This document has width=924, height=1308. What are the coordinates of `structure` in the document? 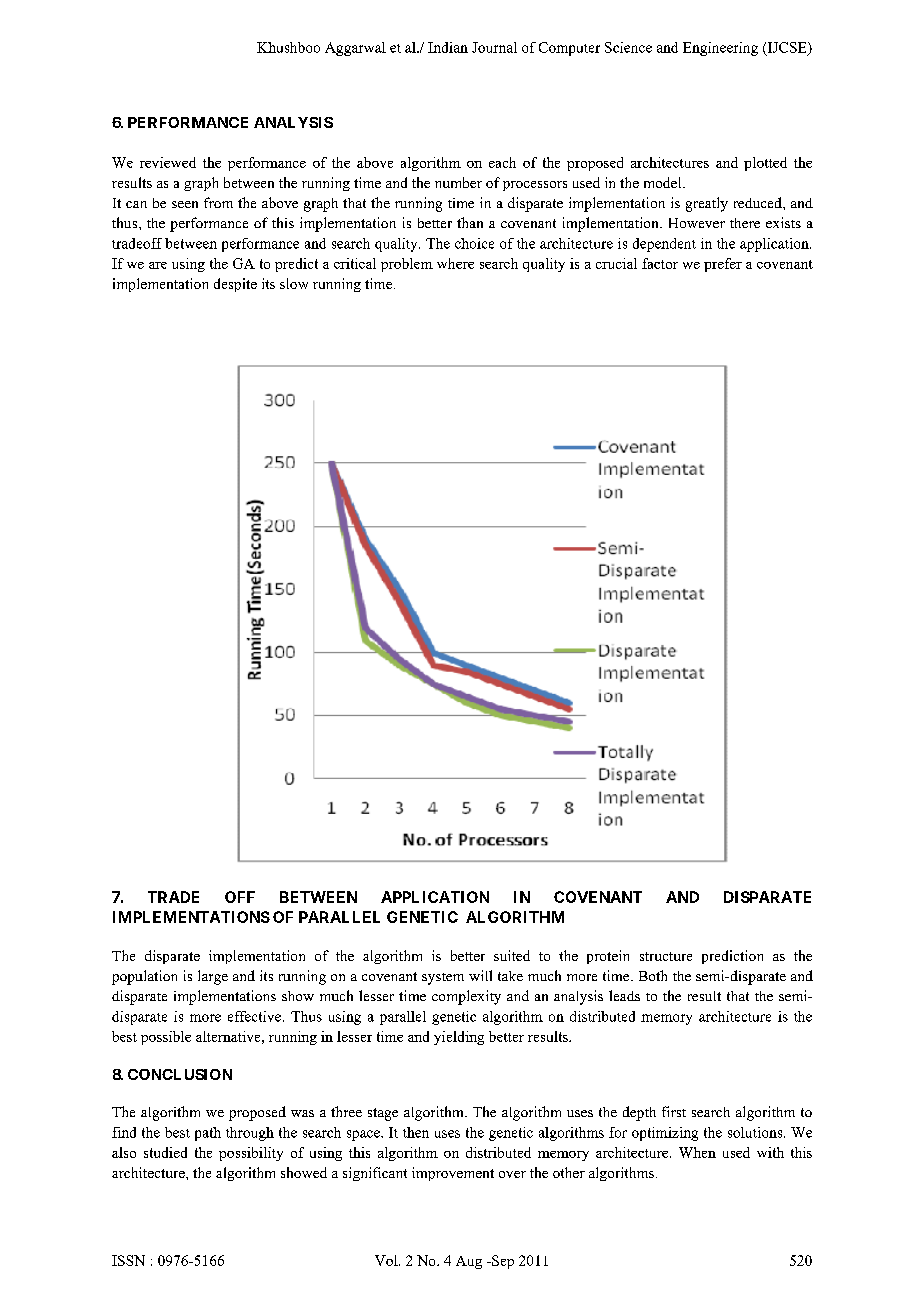 It's located at (666, 956).
